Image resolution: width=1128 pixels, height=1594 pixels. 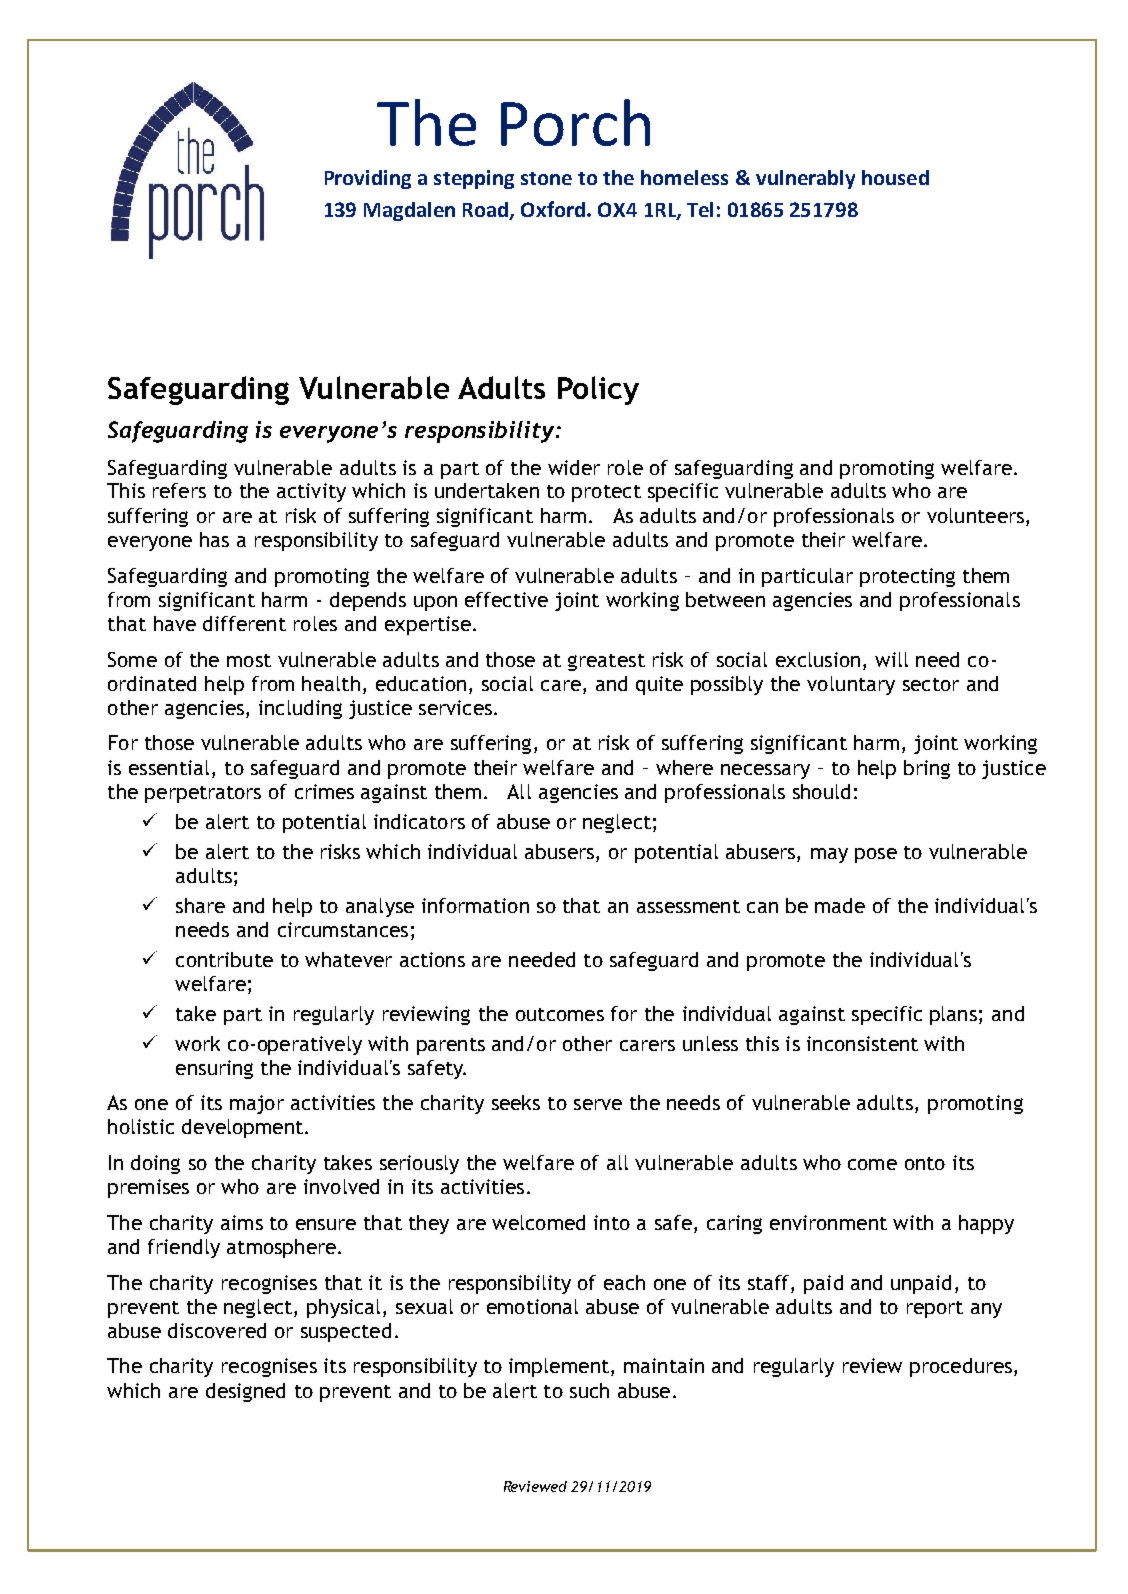 I want to click on made, so click(x=840, y=905).
